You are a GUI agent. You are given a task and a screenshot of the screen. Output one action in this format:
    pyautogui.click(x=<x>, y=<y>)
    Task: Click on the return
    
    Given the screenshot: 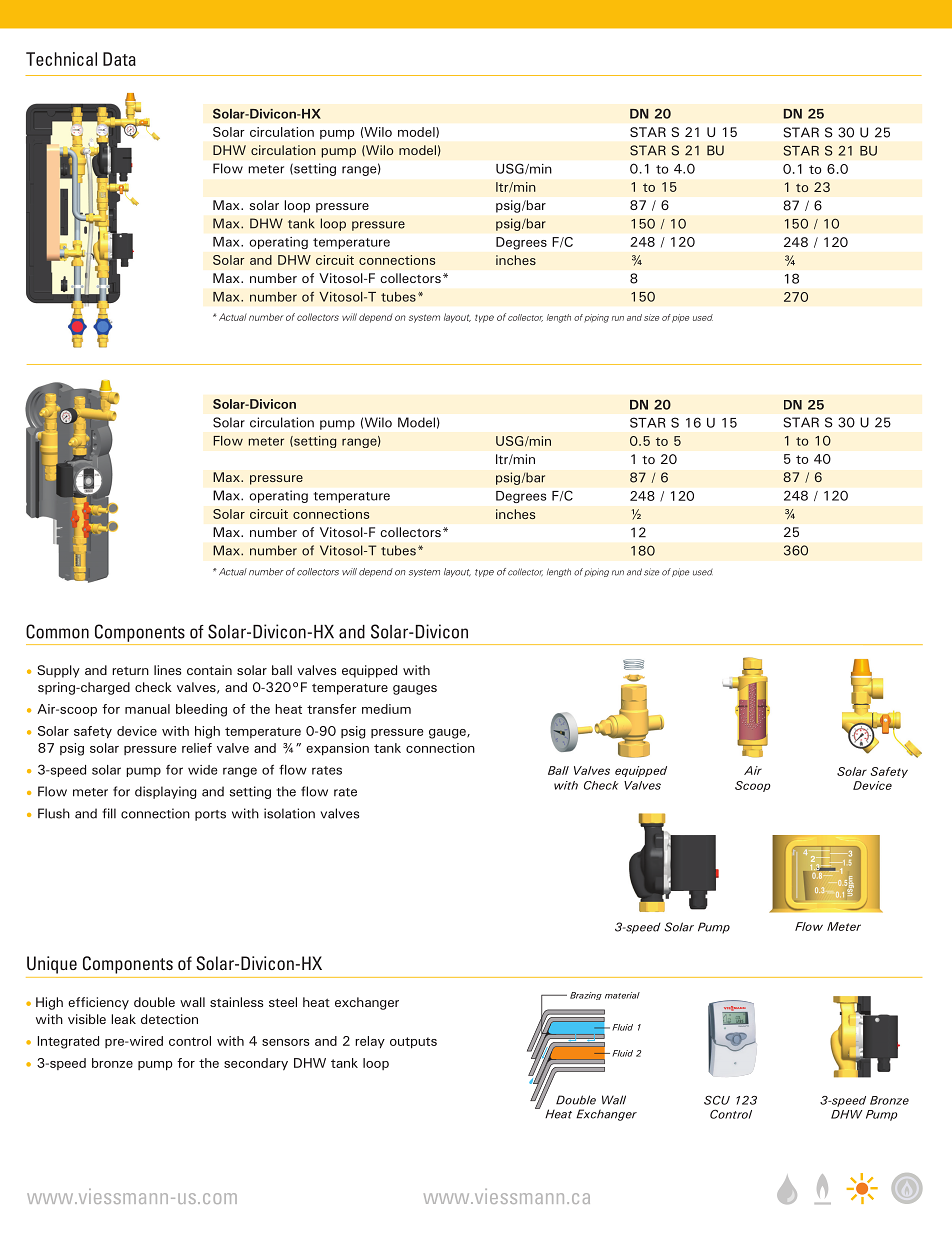 What is the action you would take?
    pyautogui.click(x=130, y=670)
